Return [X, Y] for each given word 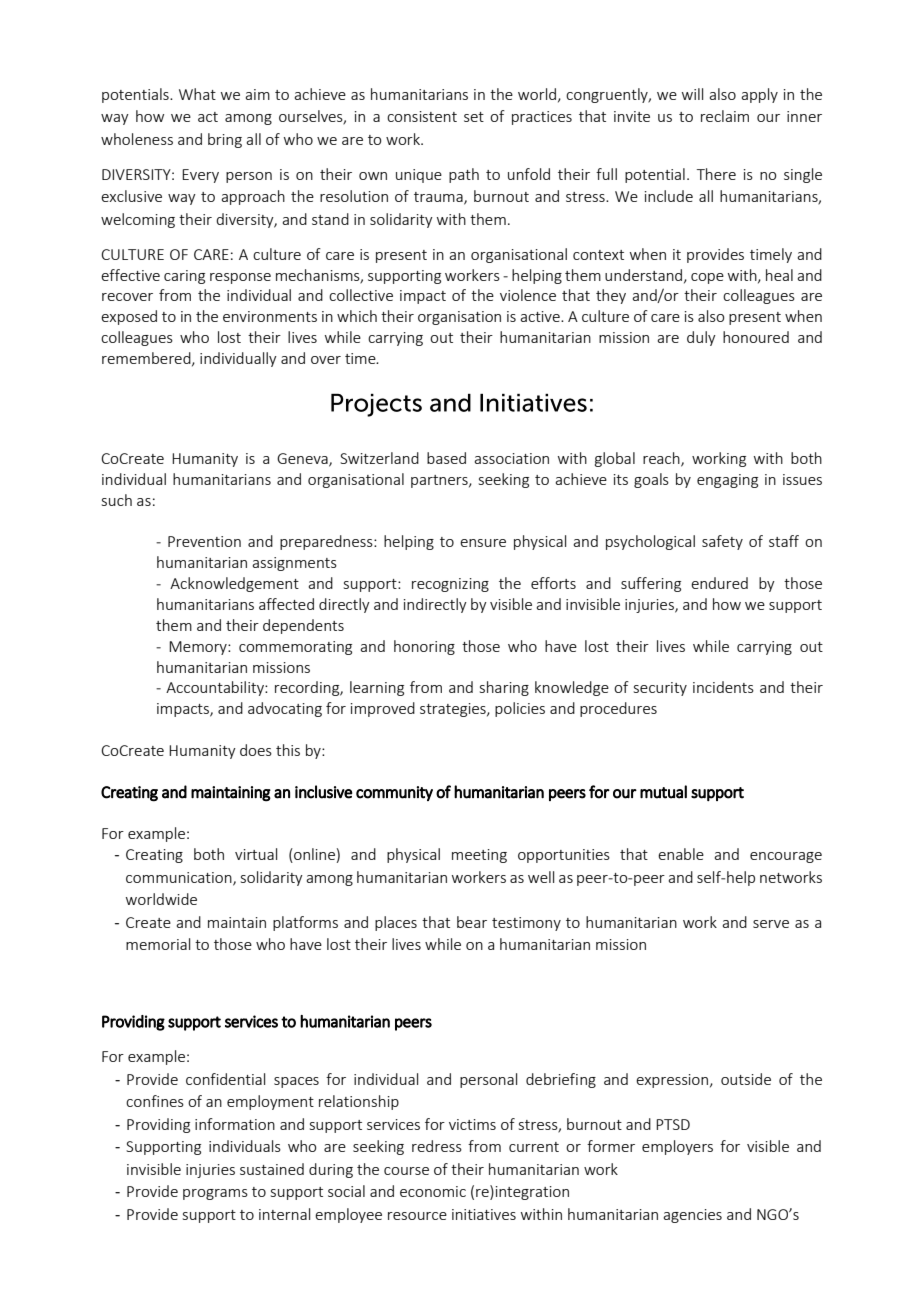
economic [433, 1191]
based [446, 458]
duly [701, 338]
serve [771, 924]
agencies [692, 1216]
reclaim [725, 116]
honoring [424, 647]
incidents [723, 687]
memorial [158, 944]
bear [472, 922]
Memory [199, 648]
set [474, 117]
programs [215, 1194]
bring [225, 140]
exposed [129, 317]
